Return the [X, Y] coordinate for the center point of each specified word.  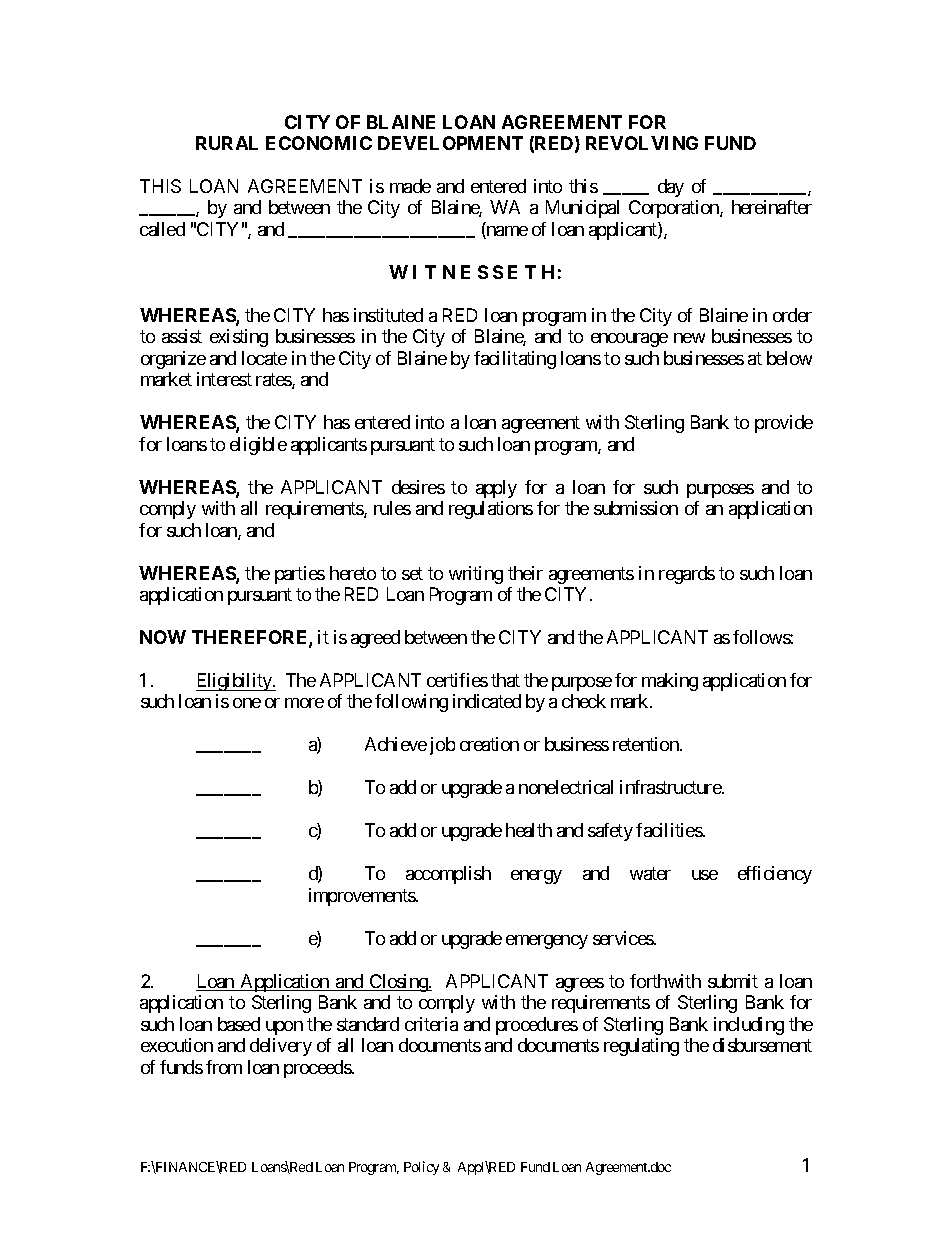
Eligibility [235, 682]
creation [489, 744]
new [689, 338]
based [239, 1024]
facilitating [515, 360]
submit [733, 981]
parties [300, 575]
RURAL [227, 143]
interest [224, 379]
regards [687, 575]
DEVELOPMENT [450, 143]
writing [476, 575]
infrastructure [671, 787]
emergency [547, 942]
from [224, 1067]
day [671, 188]
